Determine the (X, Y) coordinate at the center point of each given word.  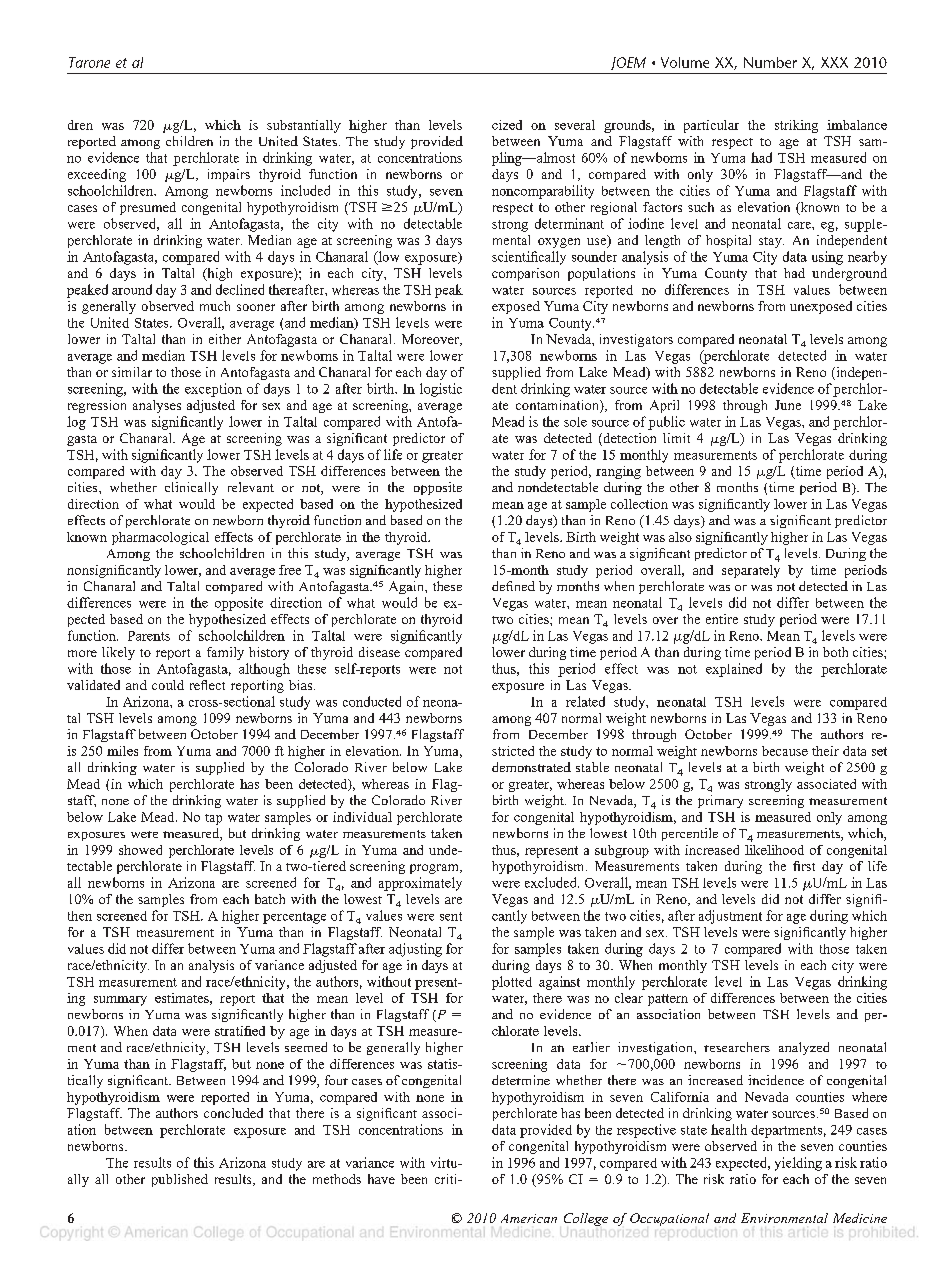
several (575, 125)
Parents (149, 636)
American (529, 1218)
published (180, 1180)
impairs (229, 175)
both (835, 652)
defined (513, 586)
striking (796, 126)
